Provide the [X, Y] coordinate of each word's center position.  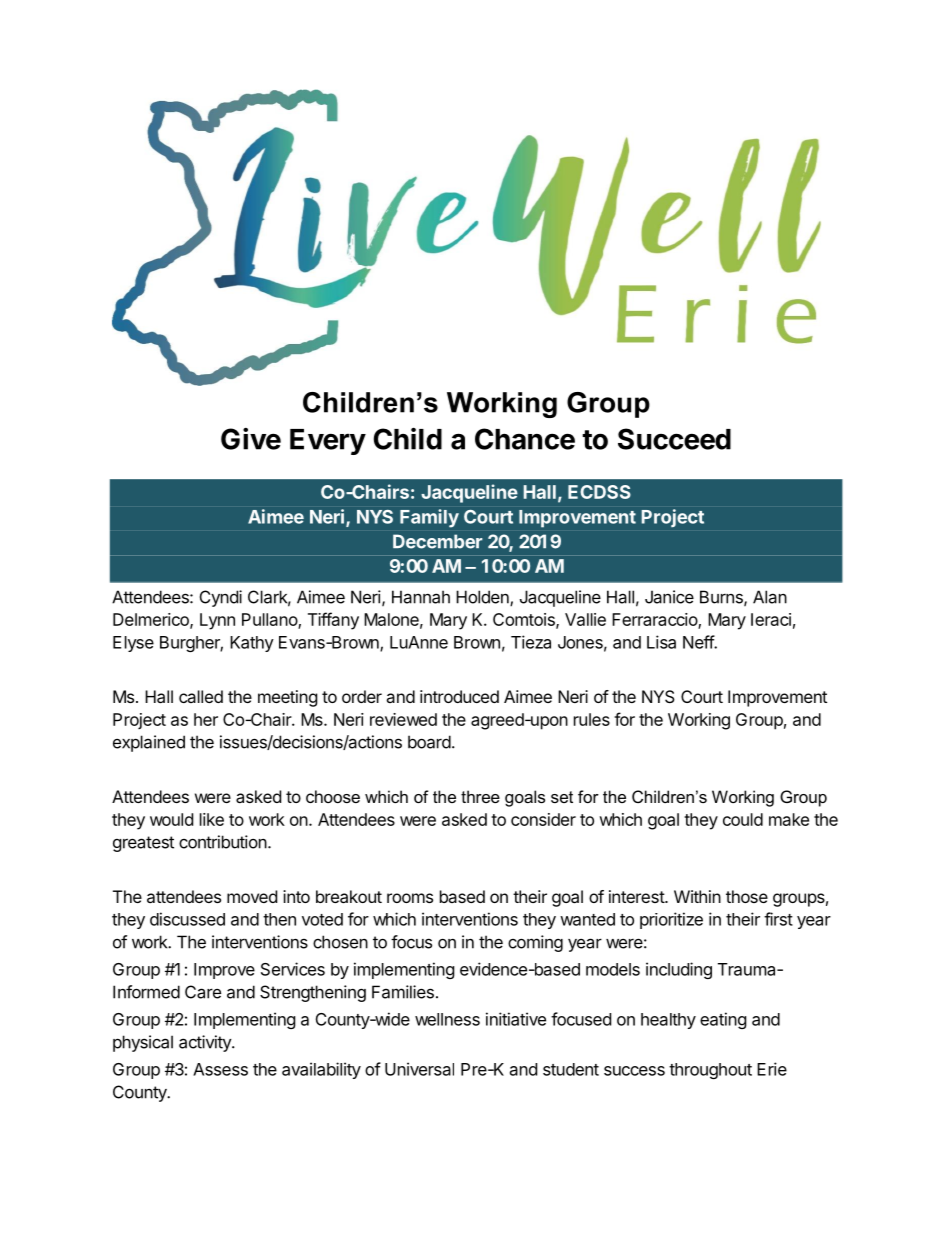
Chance [525, 439]
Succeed [674, 439]
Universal [419, 1069]
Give [251, 439]
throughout [710, 1071]
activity [206, 1043]
